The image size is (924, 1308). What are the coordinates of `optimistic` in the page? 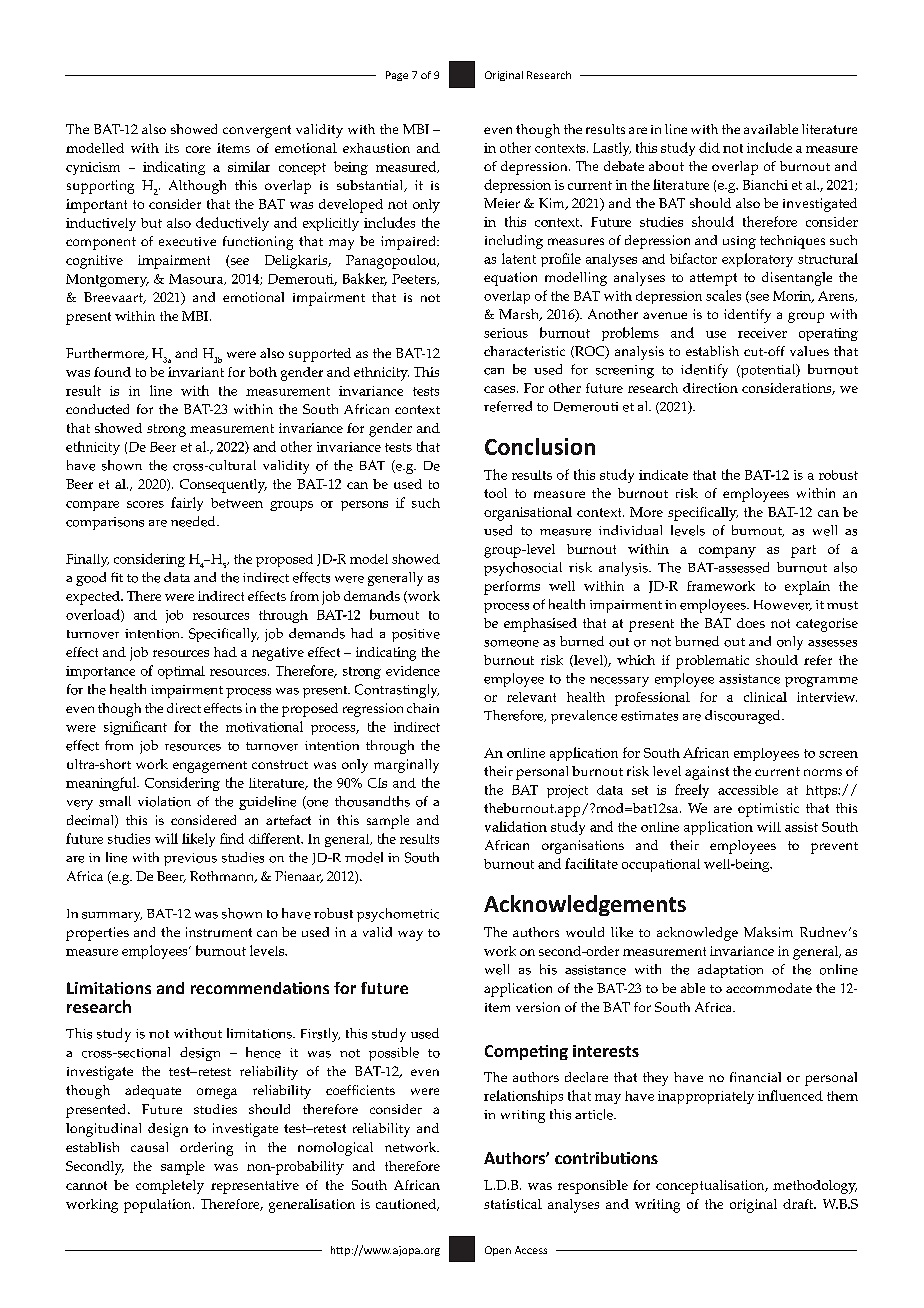 It's located at (768, 810).
